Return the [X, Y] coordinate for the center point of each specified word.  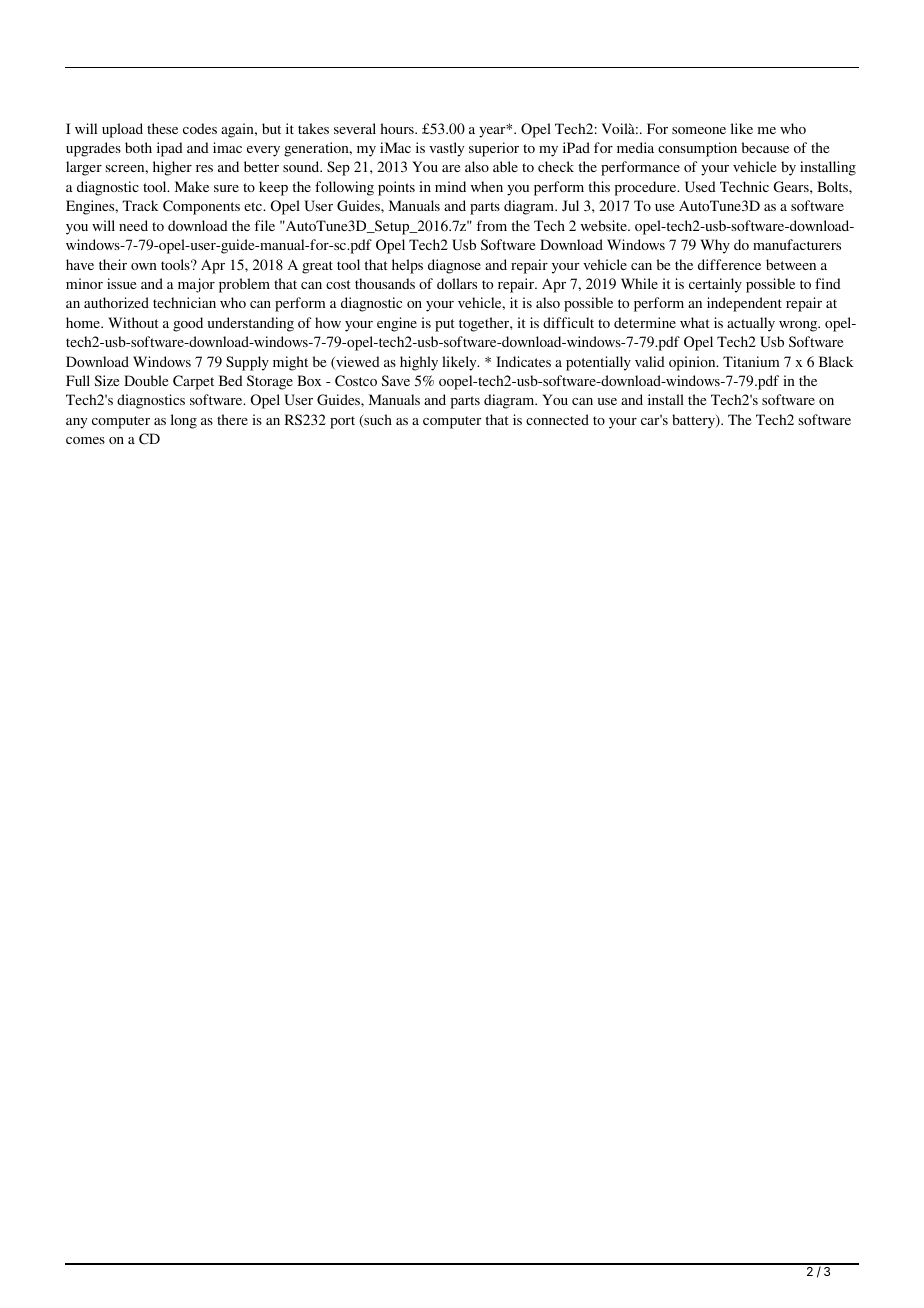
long [184, 421]
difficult [568, 322]
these [162, 128]
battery [694, 421]
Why [715, 246]
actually [751, 324]
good [188, 324]
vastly [446, 149]
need [133, 225]
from [492, 225]
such [377, 421]
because [765, 147]
